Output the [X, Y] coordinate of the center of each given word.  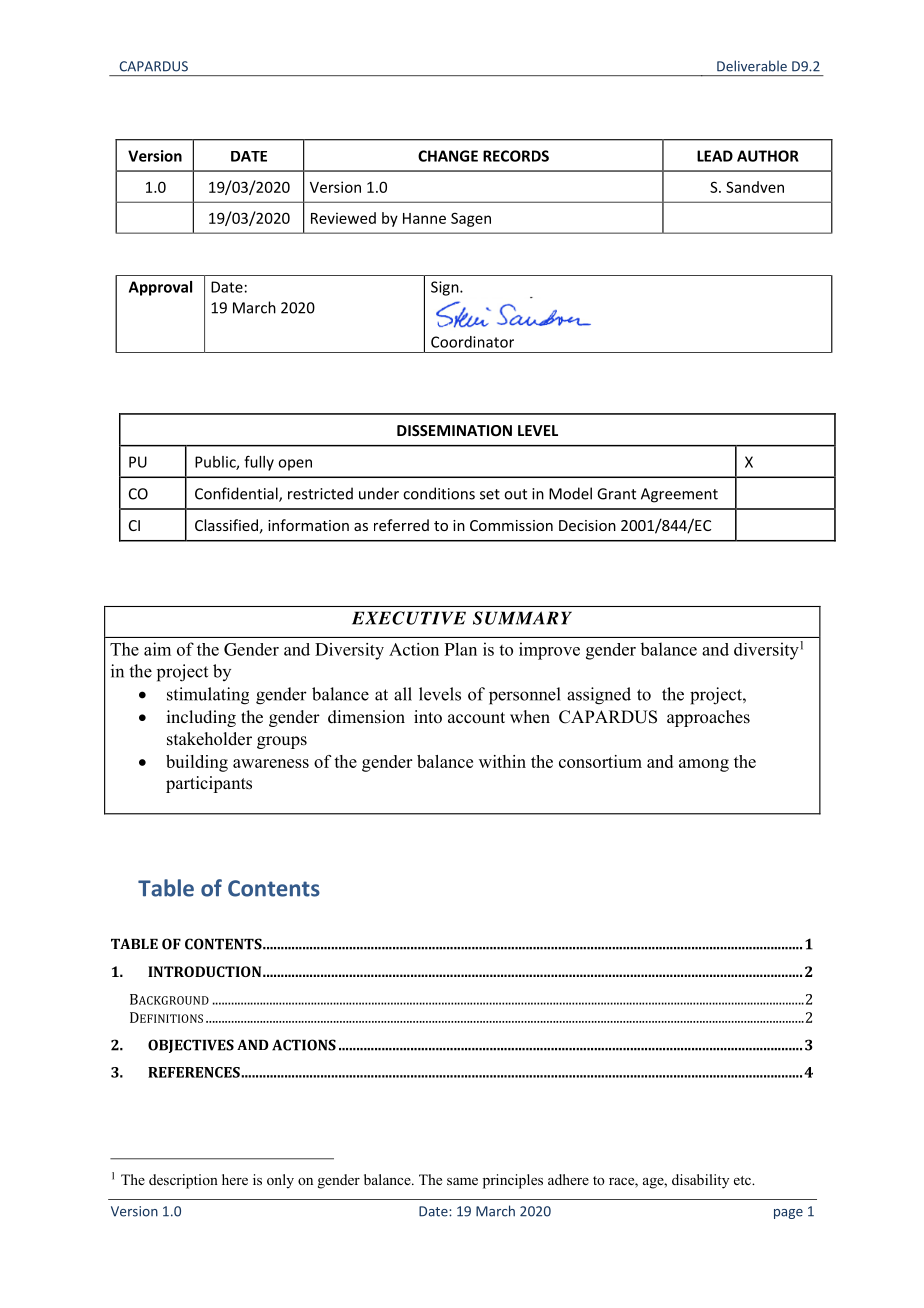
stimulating [208, 696]
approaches [708, 718]
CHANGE [448, 156]
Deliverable [752, 66]
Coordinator [472, 342]
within [502, 761]
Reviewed [343, 218]
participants [209, 784]
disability [700, 1181]
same [462, 1181]
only [280, 1181]
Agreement [679, 495]
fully [259, 463]
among [704, 765]
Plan [461, 649]
